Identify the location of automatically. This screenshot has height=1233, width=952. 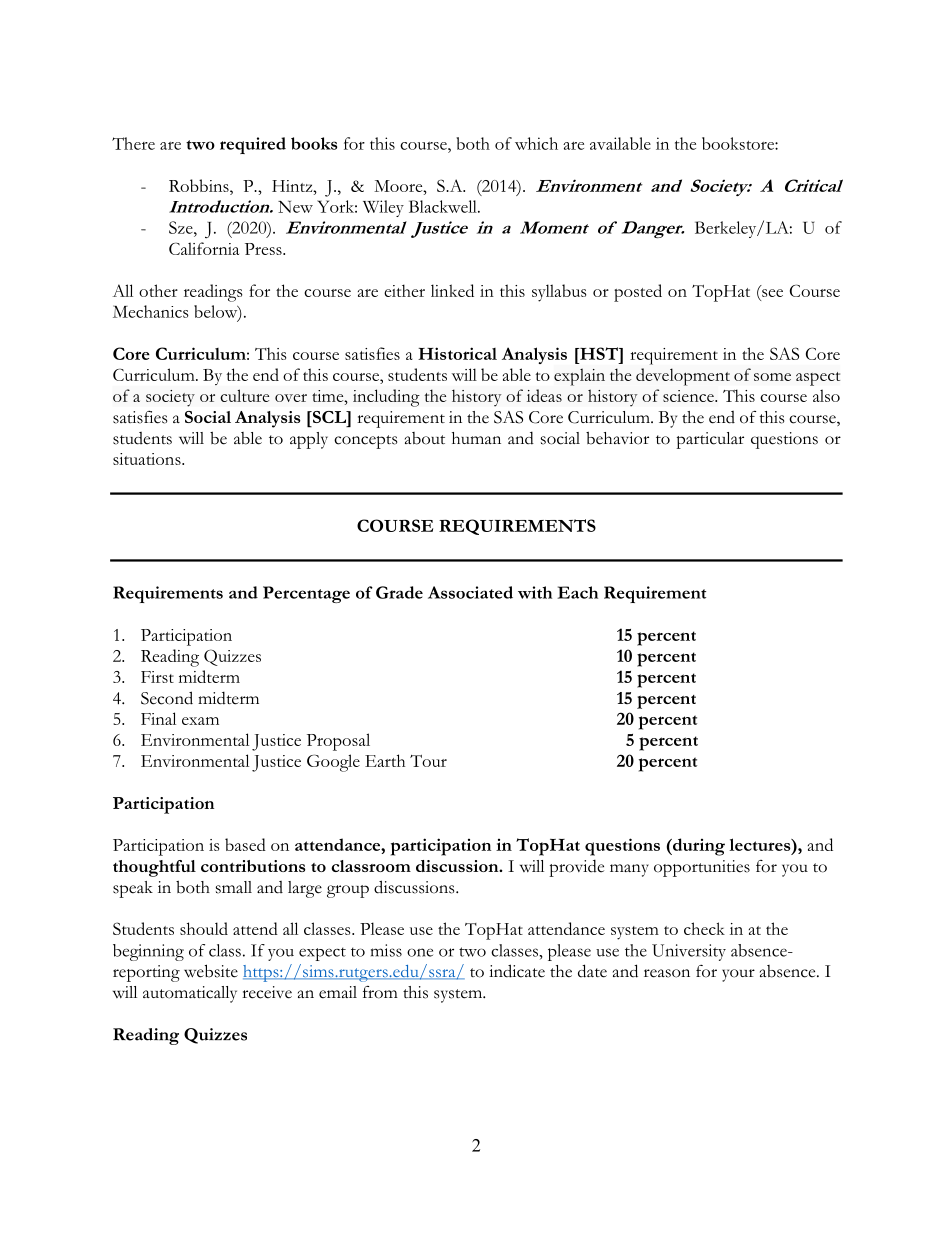
(190, 994).
